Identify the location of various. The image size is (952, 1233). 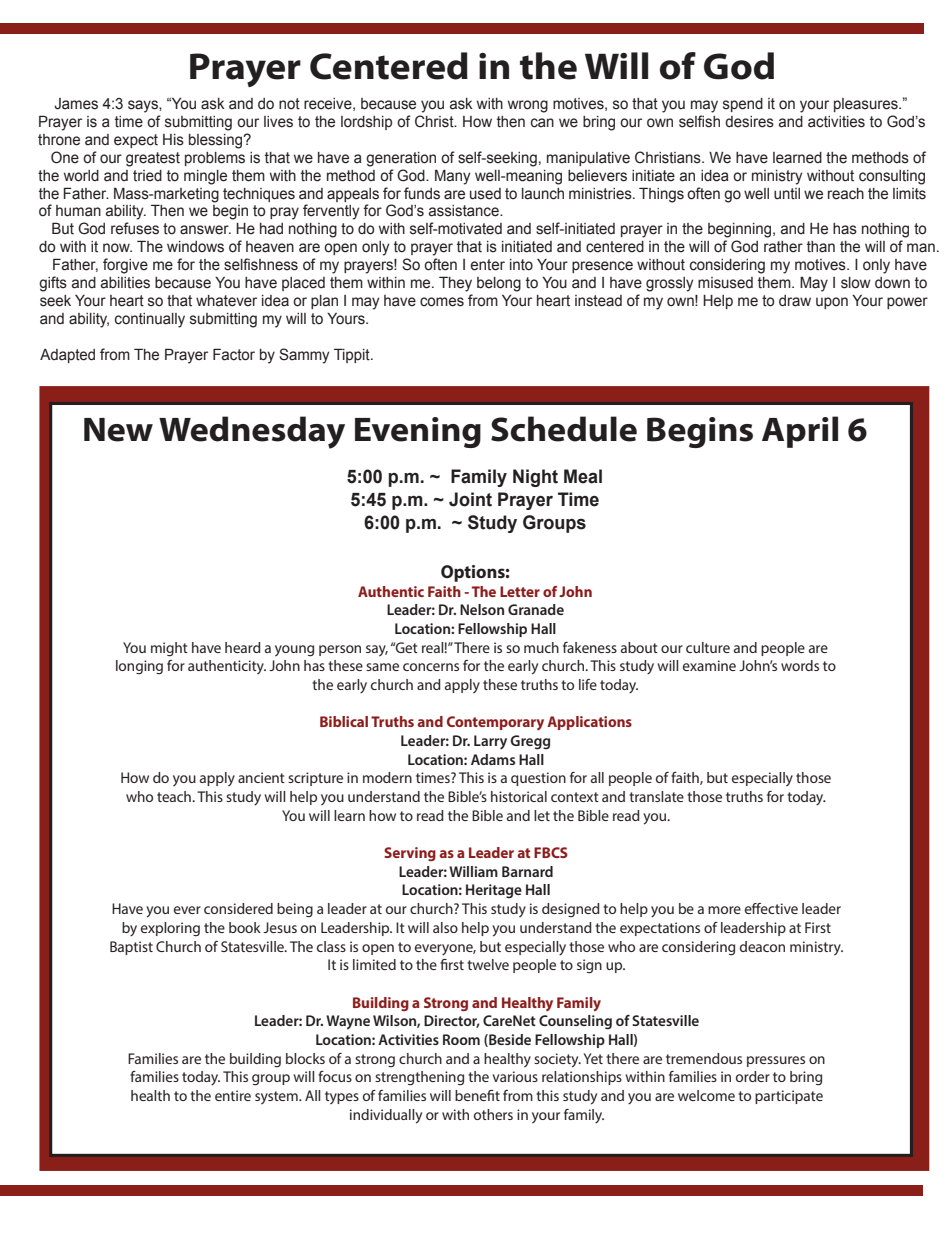
(515, 1076).
